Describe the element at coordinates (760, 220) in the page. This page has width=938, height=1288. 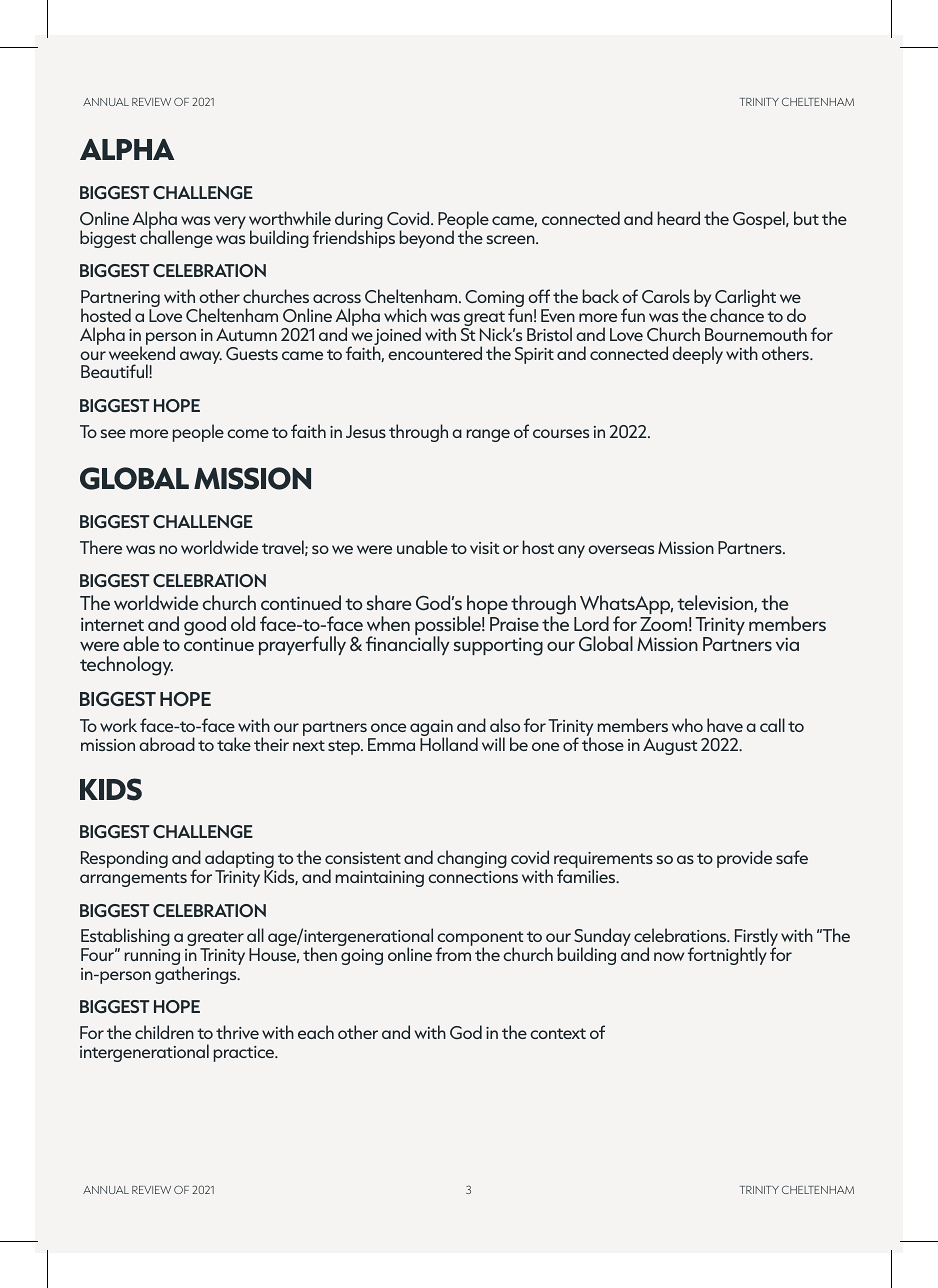
I see `Gospel` at that location.
